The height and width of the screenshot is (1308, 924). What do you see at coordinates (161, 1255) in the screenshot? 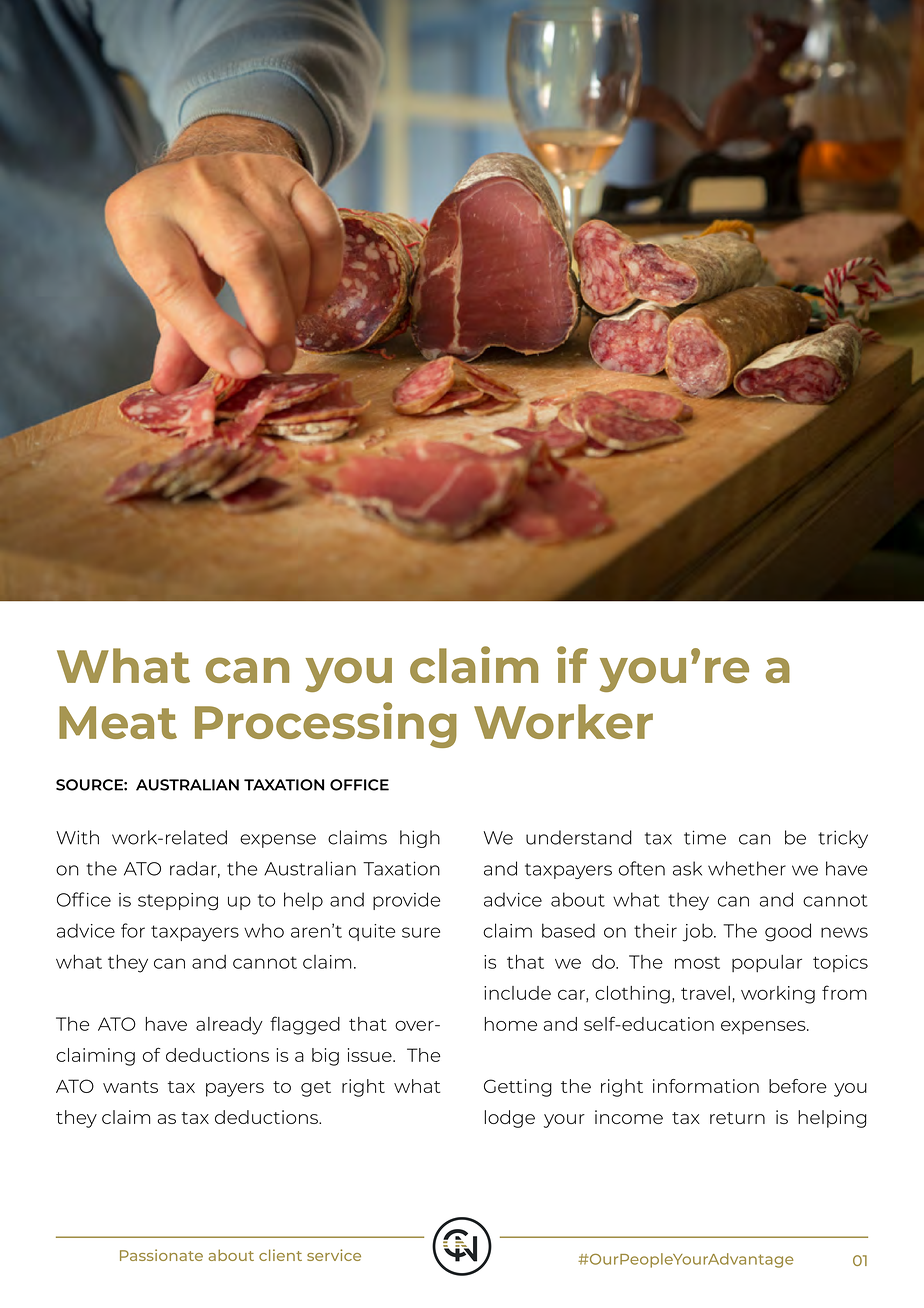
I see `Passionate` at bounding box center [161, 1255].
